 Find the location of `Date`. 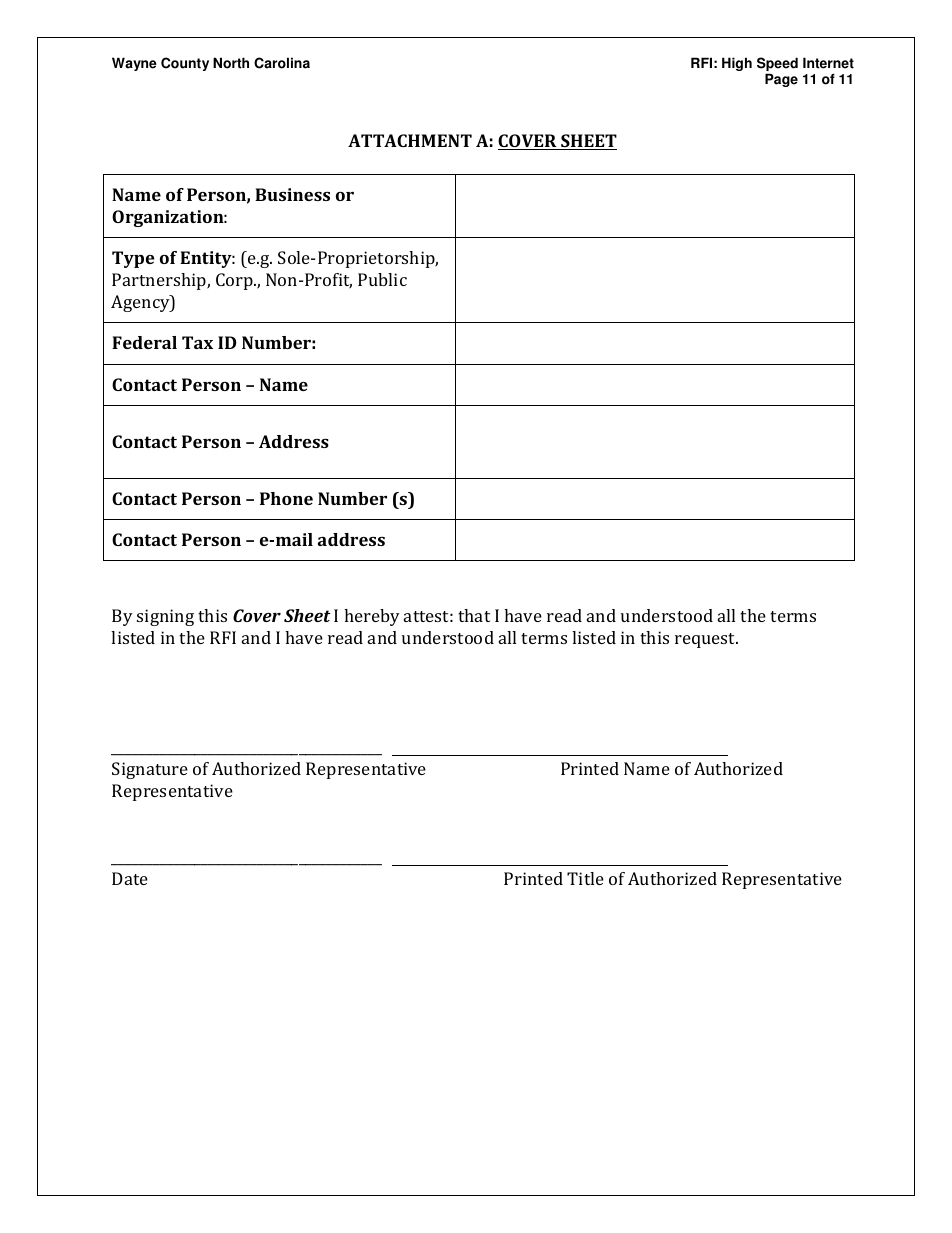

Date is located at coordinates (130, 878).
